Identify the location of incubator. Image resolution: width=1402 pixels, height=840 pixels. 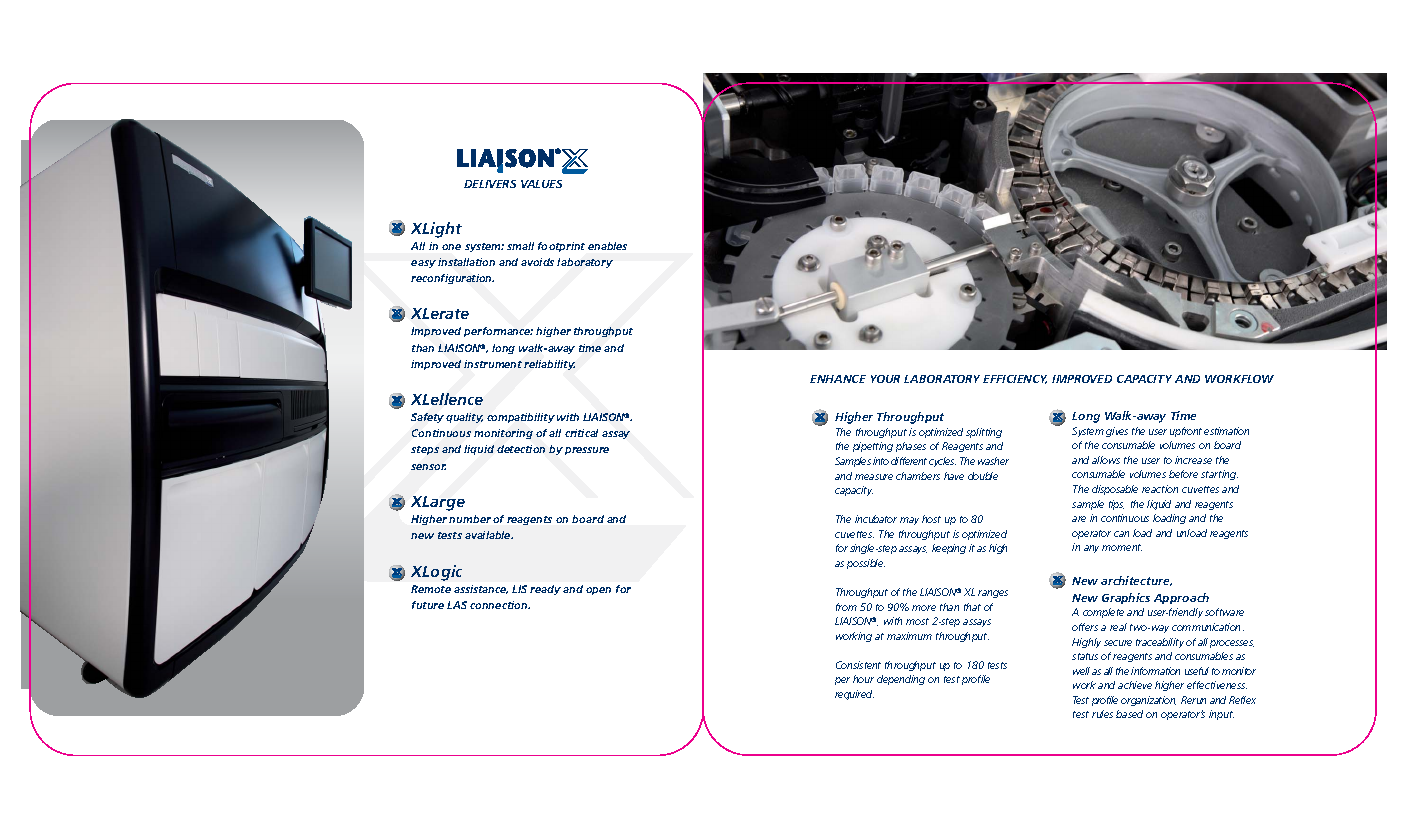
(876, 519).
